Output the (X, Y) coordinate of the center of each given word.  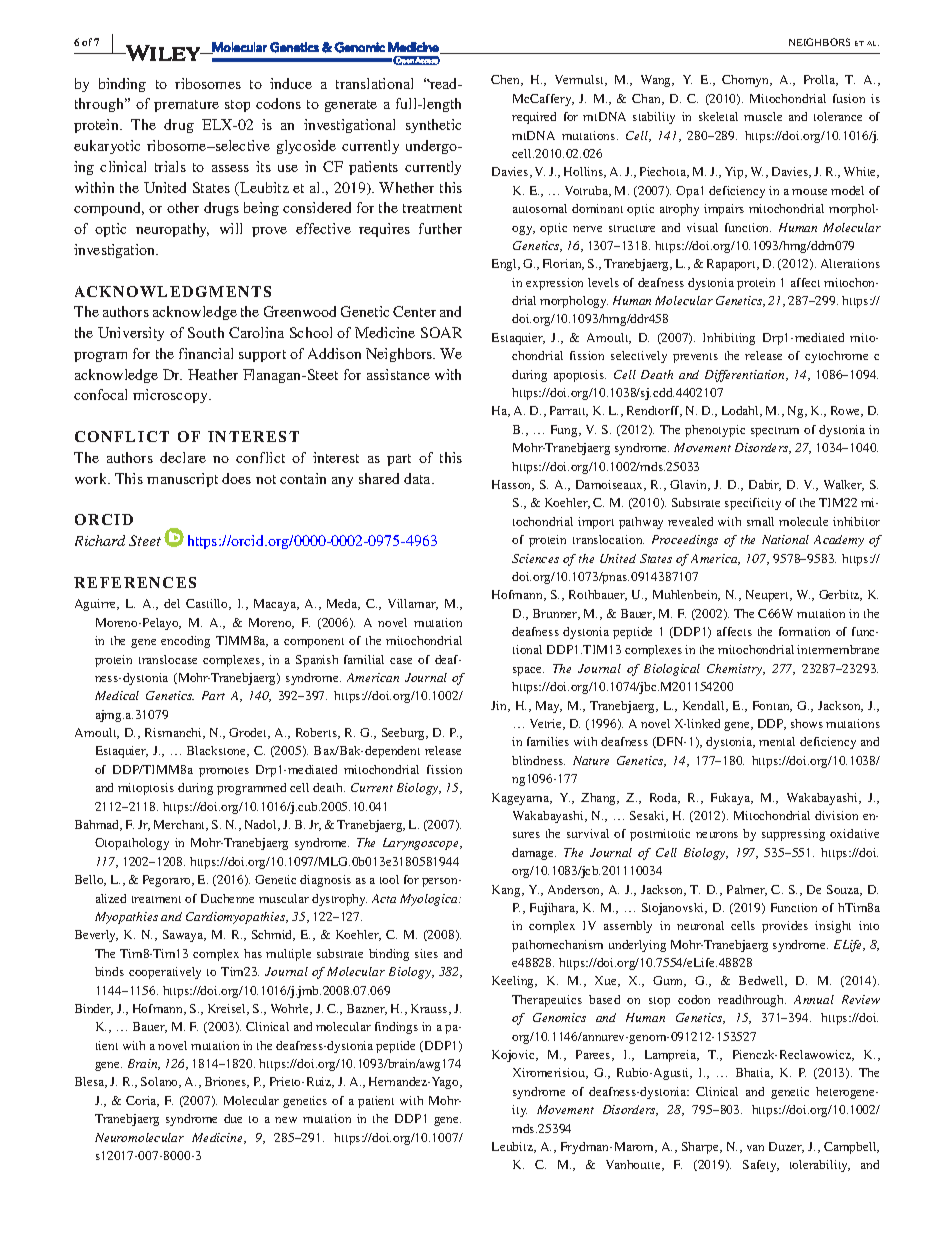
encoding (185, 642)
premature (186, 106)
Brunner (556, 614)
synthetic (433, 126)
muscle (763, 116)
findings (396, 1028)
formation (804, 631)
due (233, 1118)
